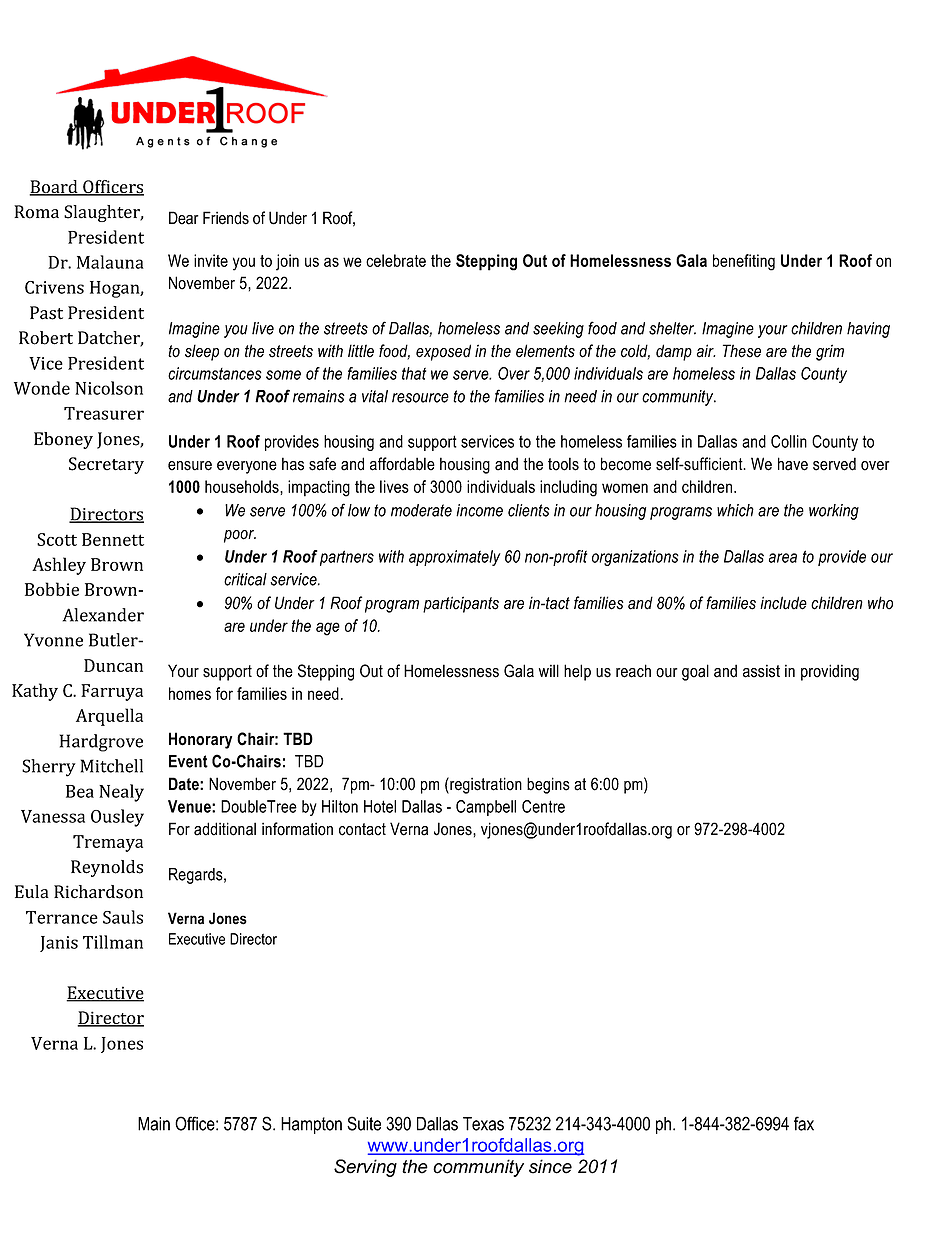  I want to click on benefiting, so click(744, 262).
